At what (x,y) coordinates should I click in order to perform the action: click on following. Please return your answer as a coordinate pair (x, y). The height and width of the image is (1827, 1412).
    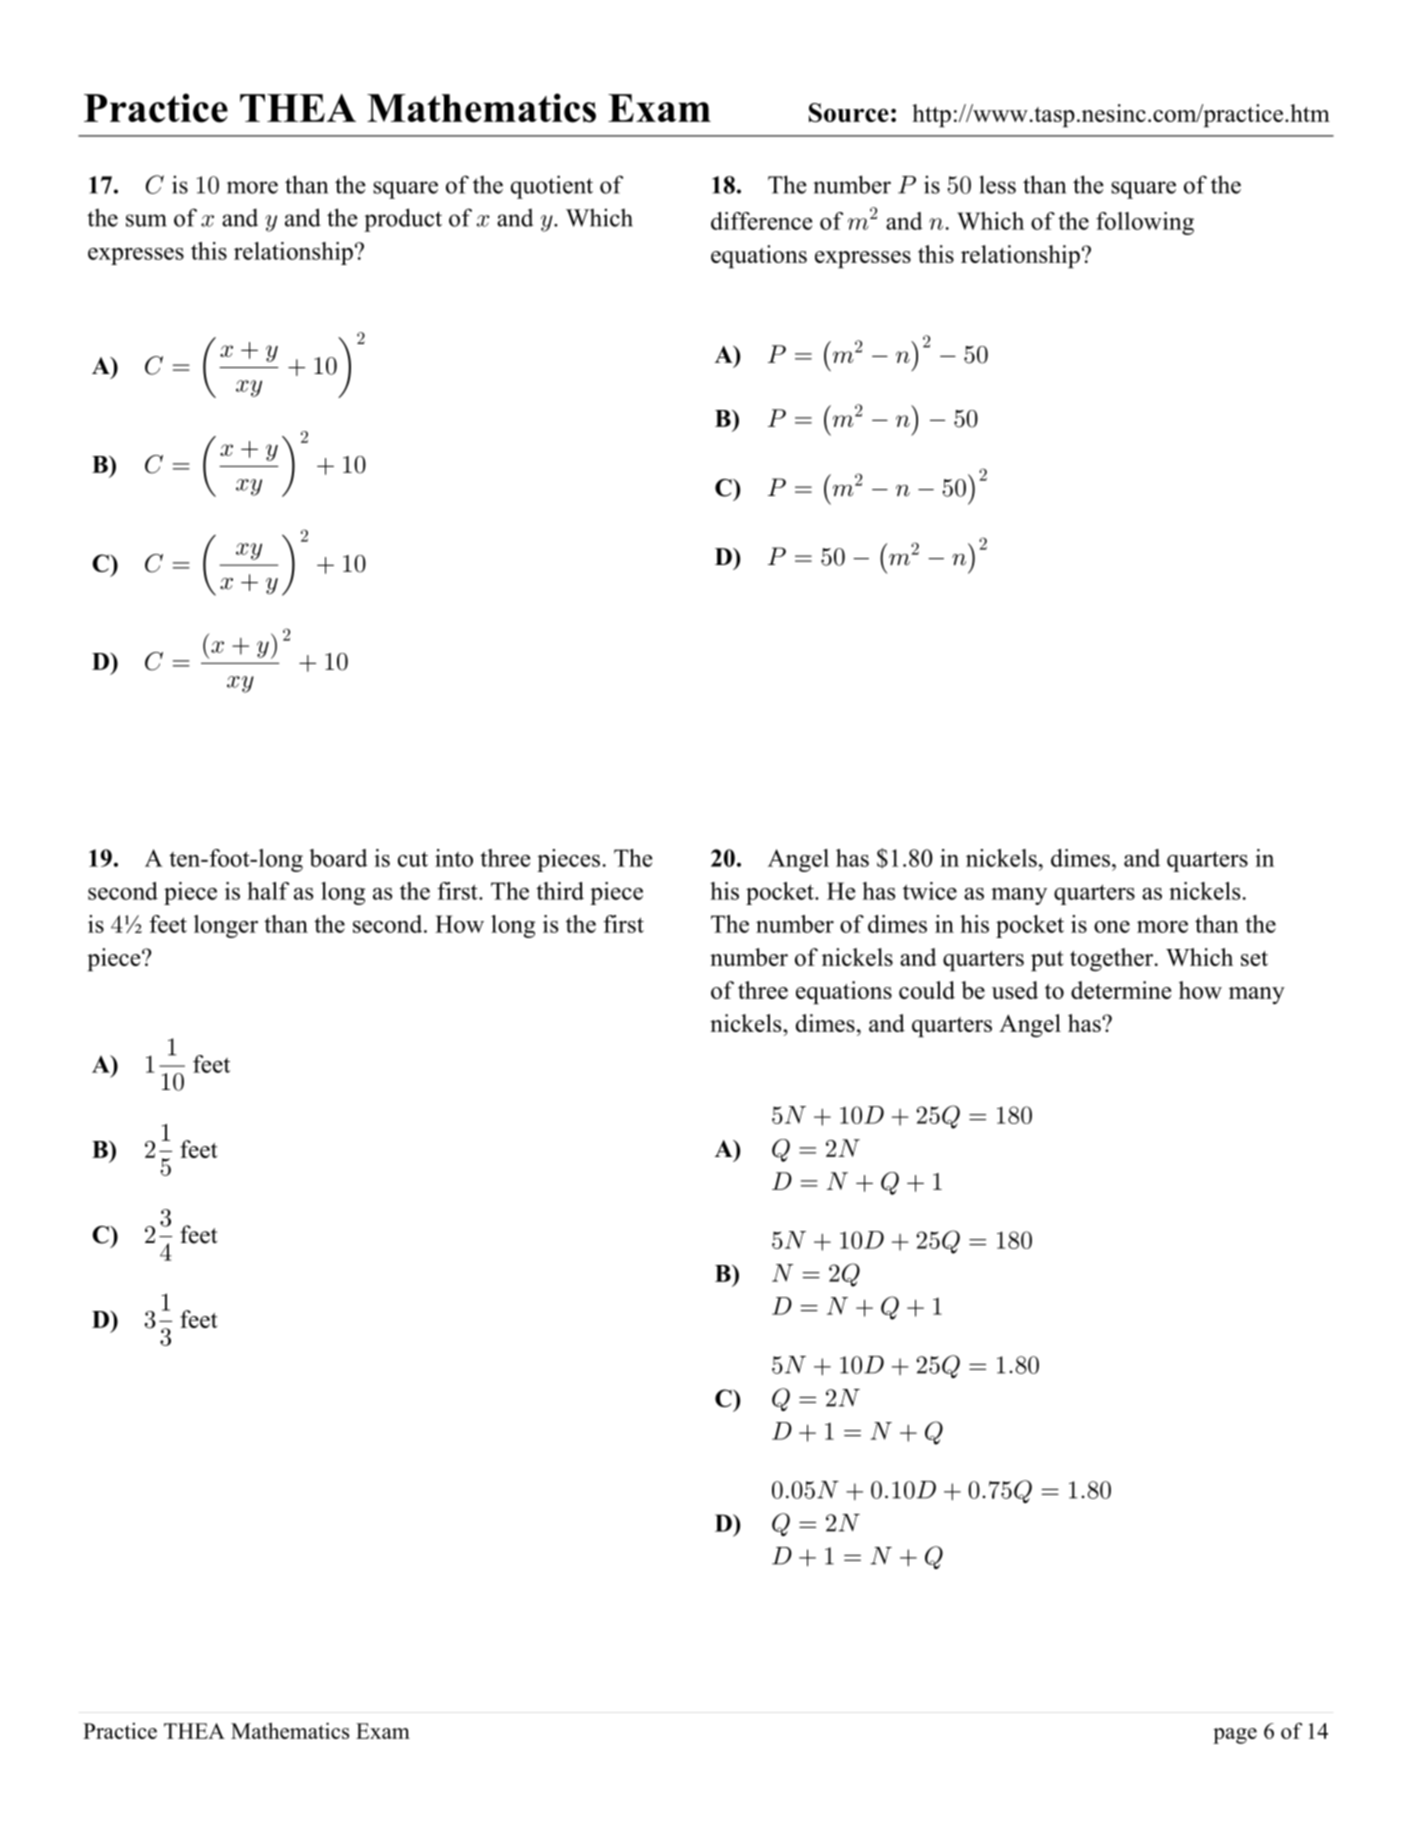
    Looking at the image, I should click on (1145, 223).
